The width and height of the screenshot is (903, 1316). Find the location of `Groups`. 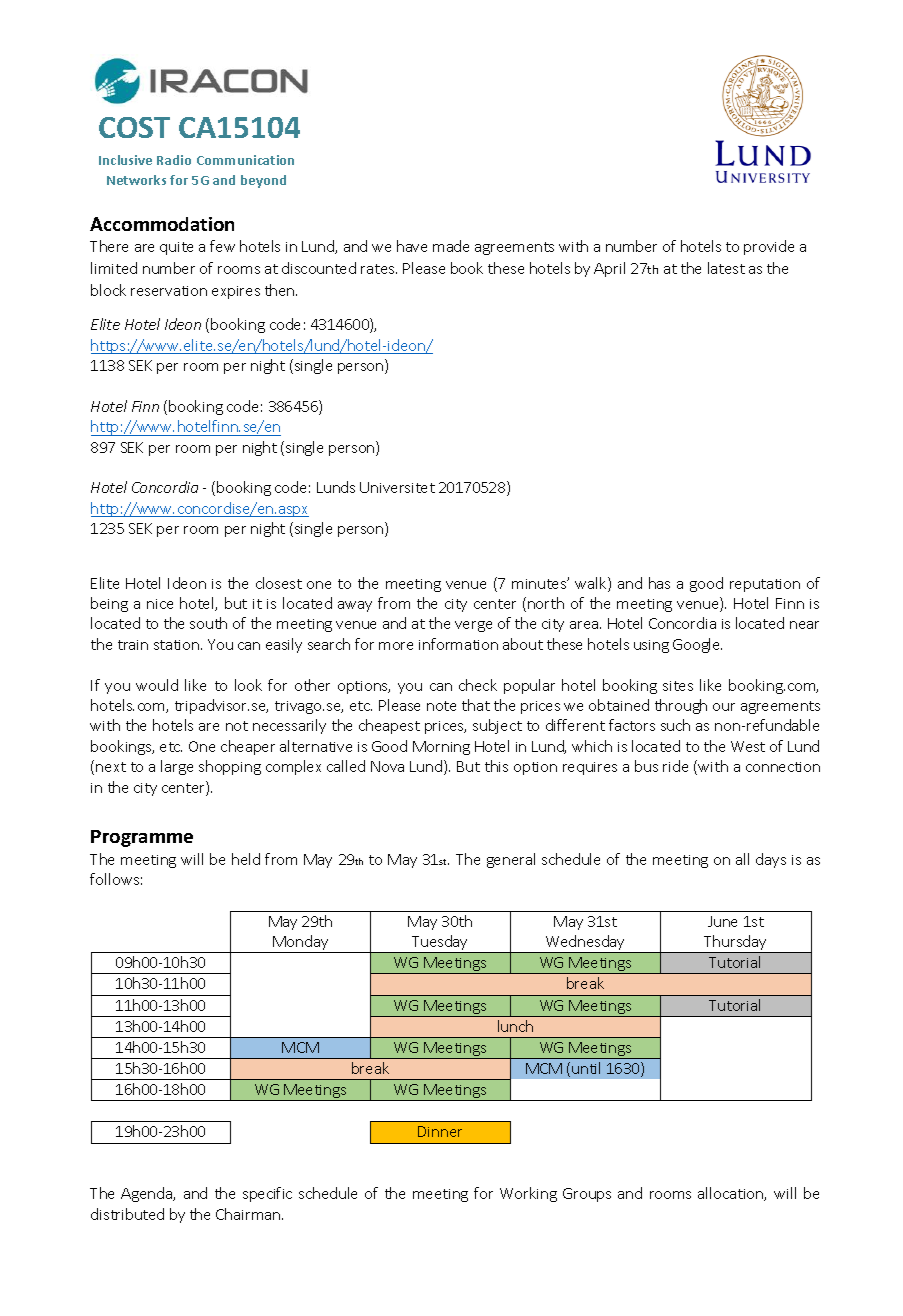

Groups is located at coordinates (587, 1195).
